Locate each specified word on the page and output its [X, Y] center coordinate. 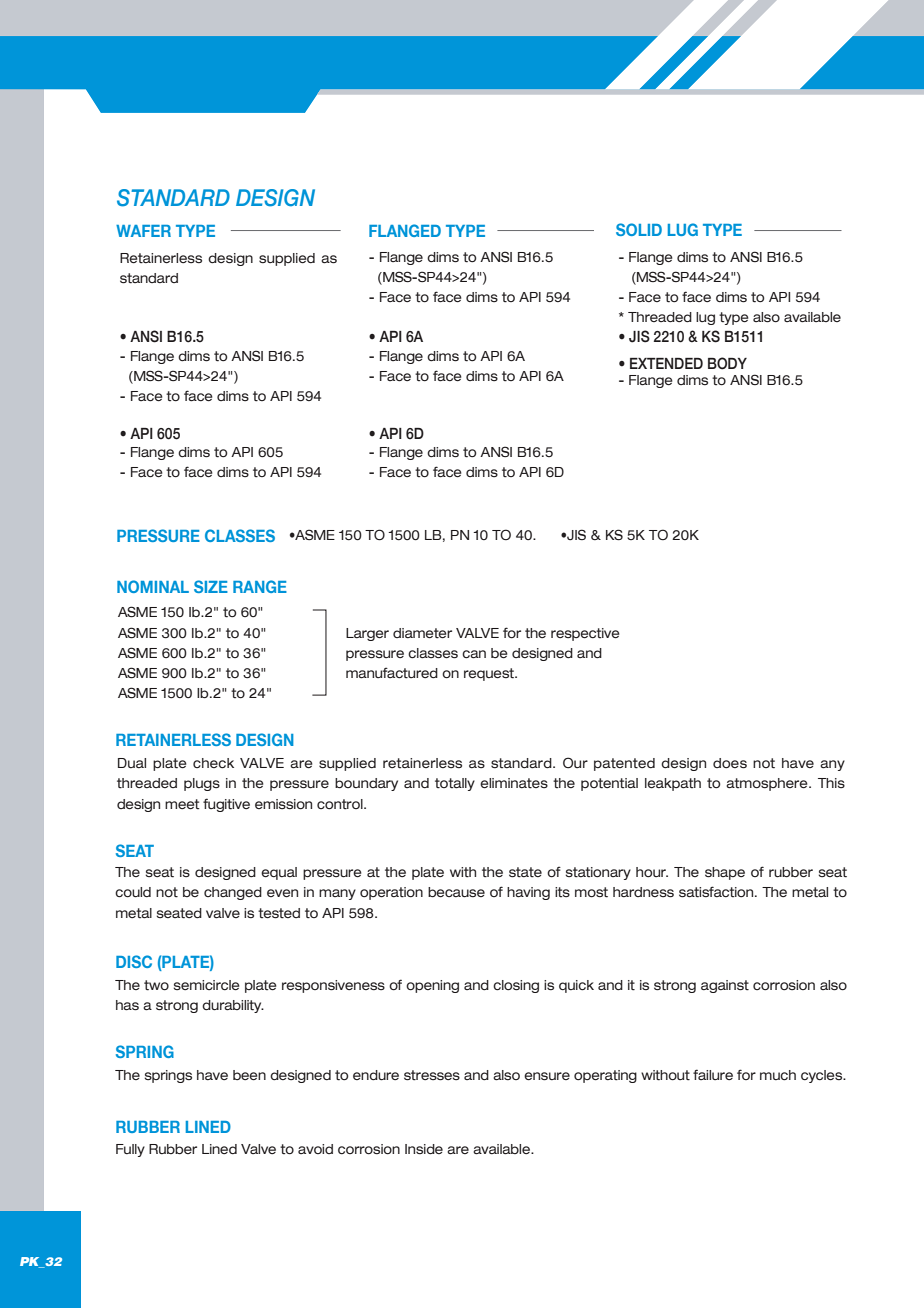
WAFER [143, 231]
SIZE [211, 586]
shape [725, 873]
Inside [424, 1149]
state [525, 872]
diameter [422, 633]
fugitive [226, 805]
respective [585, 634]
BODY [727, 363]
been [249, 1075]
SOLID [639, 229]
